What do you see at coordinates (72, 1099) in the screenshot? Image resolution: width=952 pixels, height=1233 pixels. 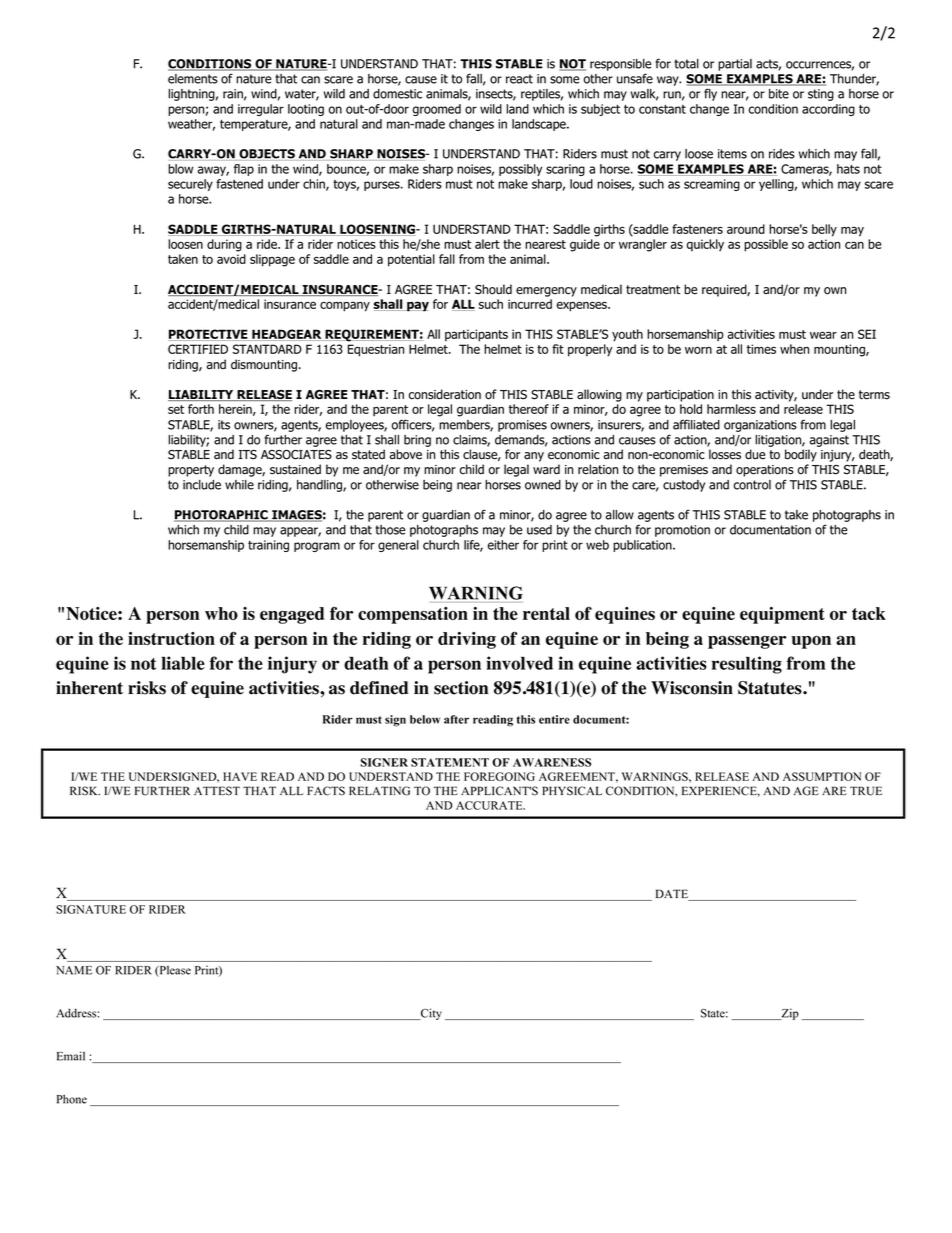 I see `Phone` at bounding box center [72, 1099].
